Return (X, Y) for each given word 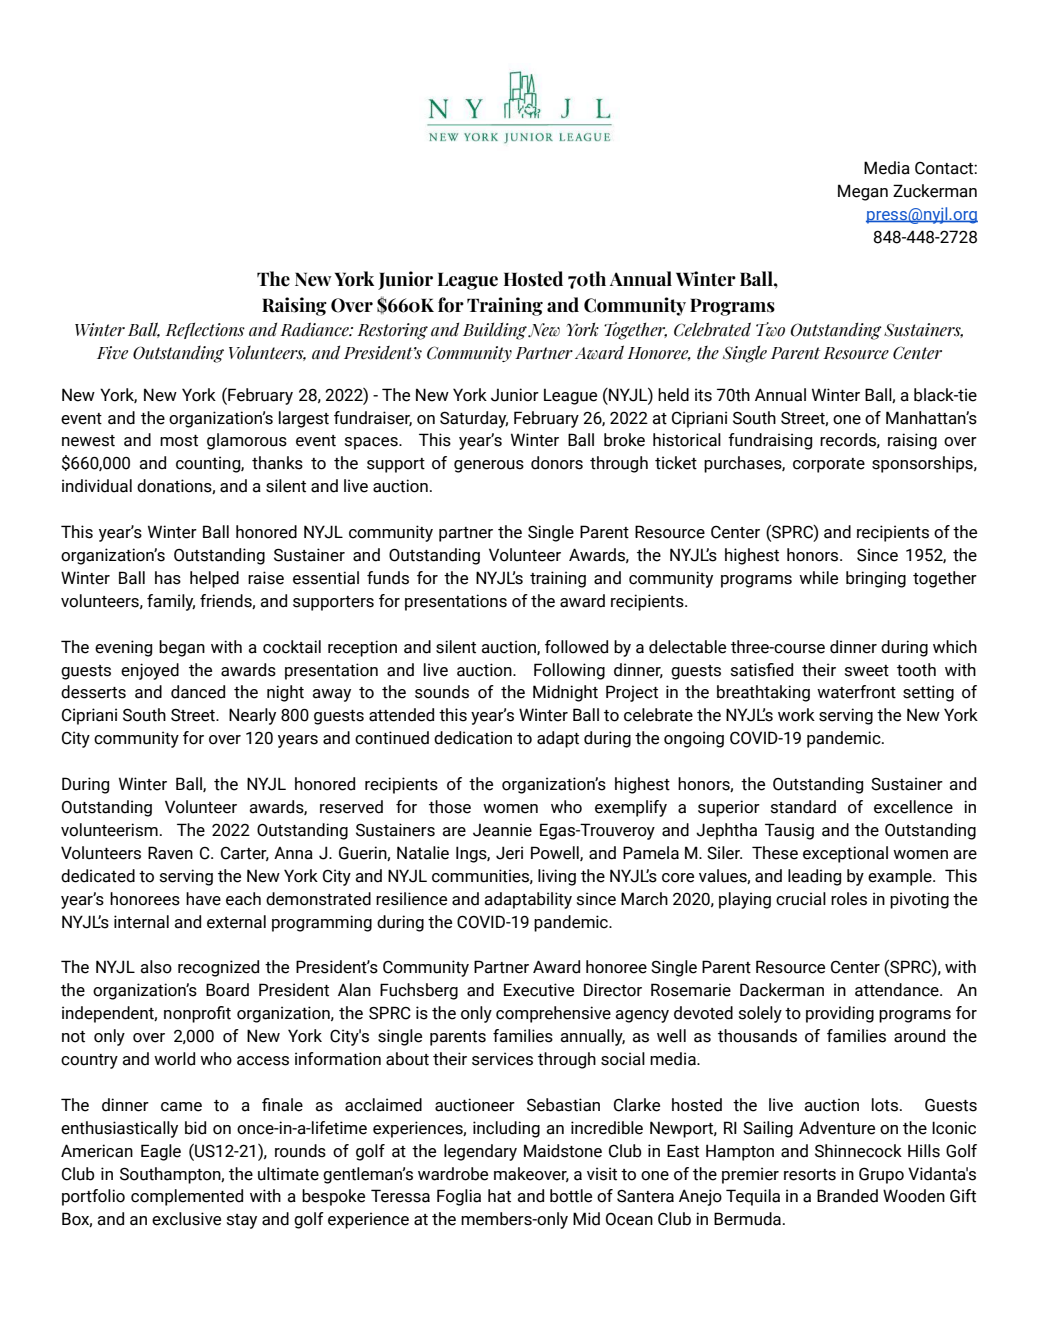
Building (495, 331)
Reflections (205, 330)
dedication (473, 738)
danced (198, 692)
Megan (863, 192)
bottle (571, 1196)
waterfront (856, 692)
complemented (187, 1197)
